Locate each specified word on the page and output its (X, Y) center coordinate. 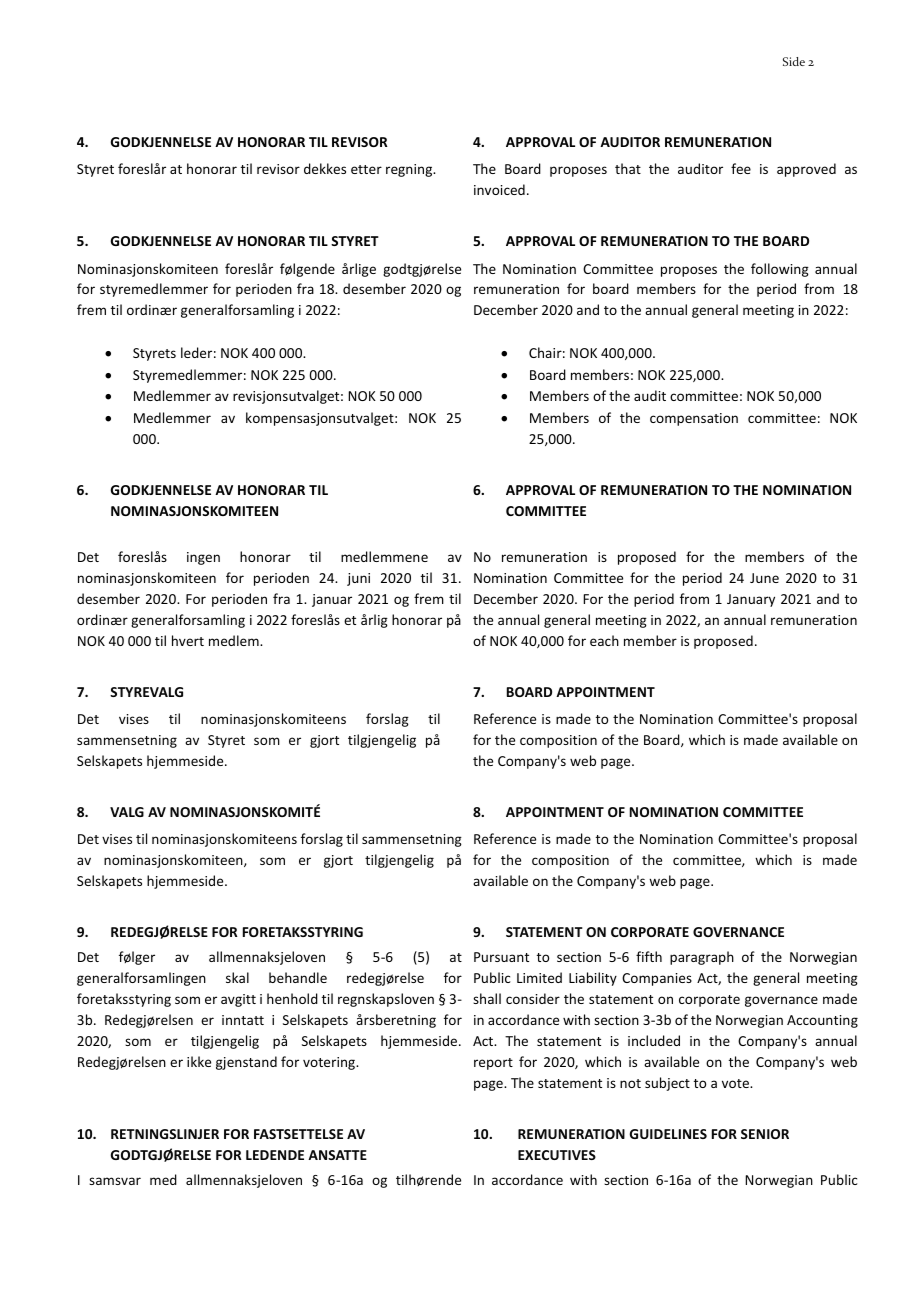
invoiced (499, 189)
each (604, 640)
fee (741, 168)
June (764, 578)
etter (366, 169)
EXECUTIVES (557, 1155)
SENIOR (765, 1134)
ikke (199, 1061)
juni (358, 579)
